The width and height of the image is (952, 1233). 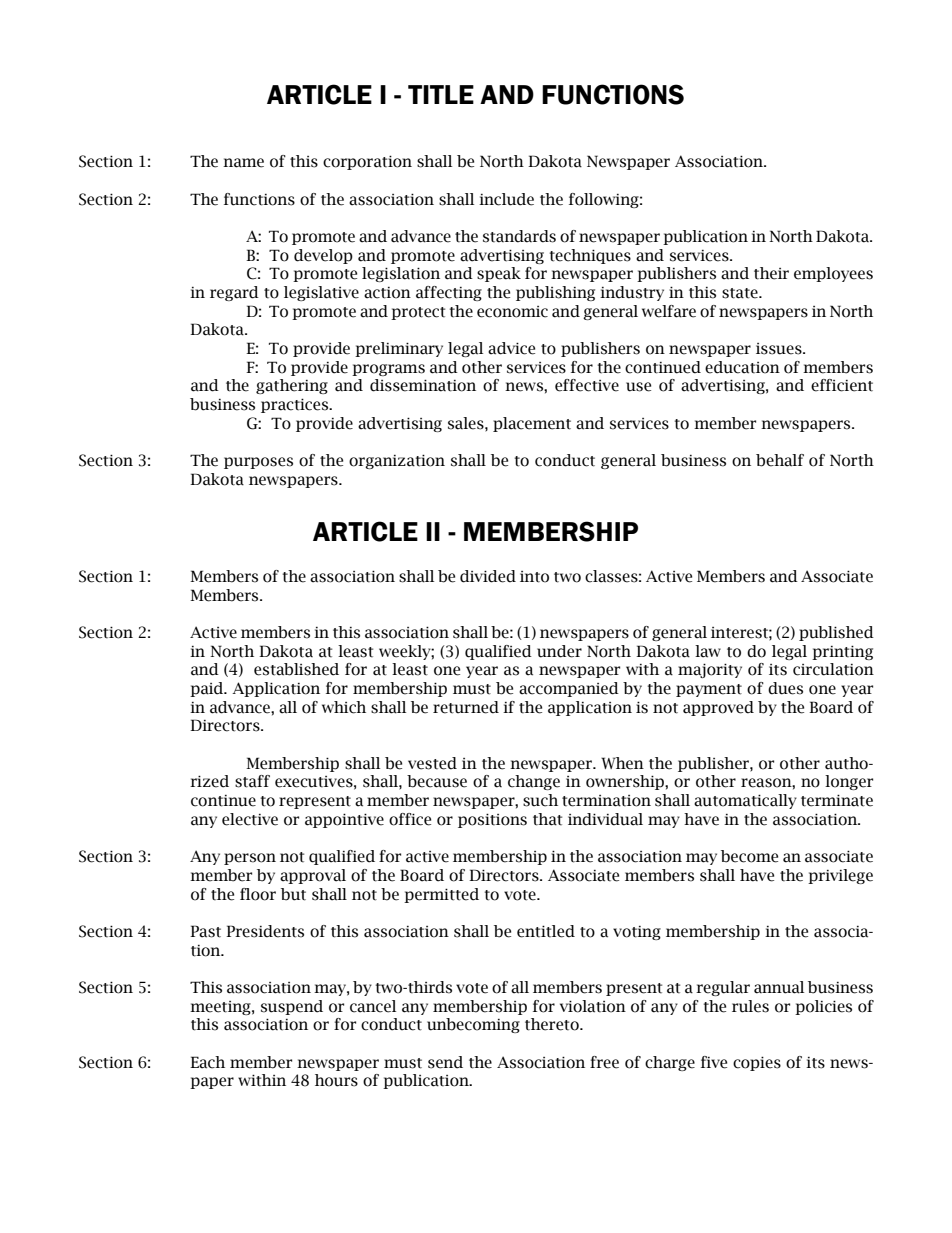 What do you see at coordinates (296, 669) in the image?
I see `established` at bounding box center [296, 669].
